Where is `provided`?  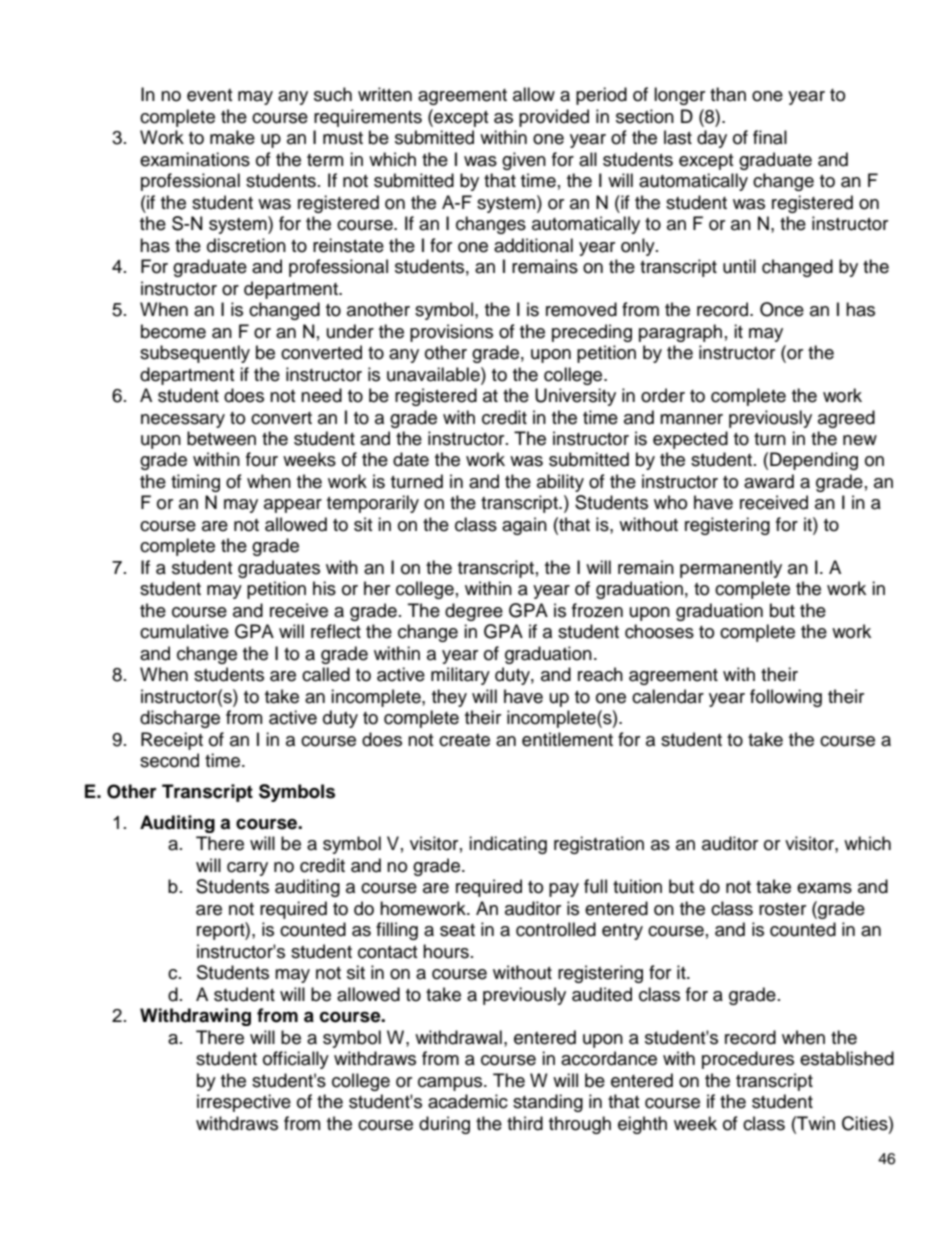
provided is located at coordinates (554, 118).
